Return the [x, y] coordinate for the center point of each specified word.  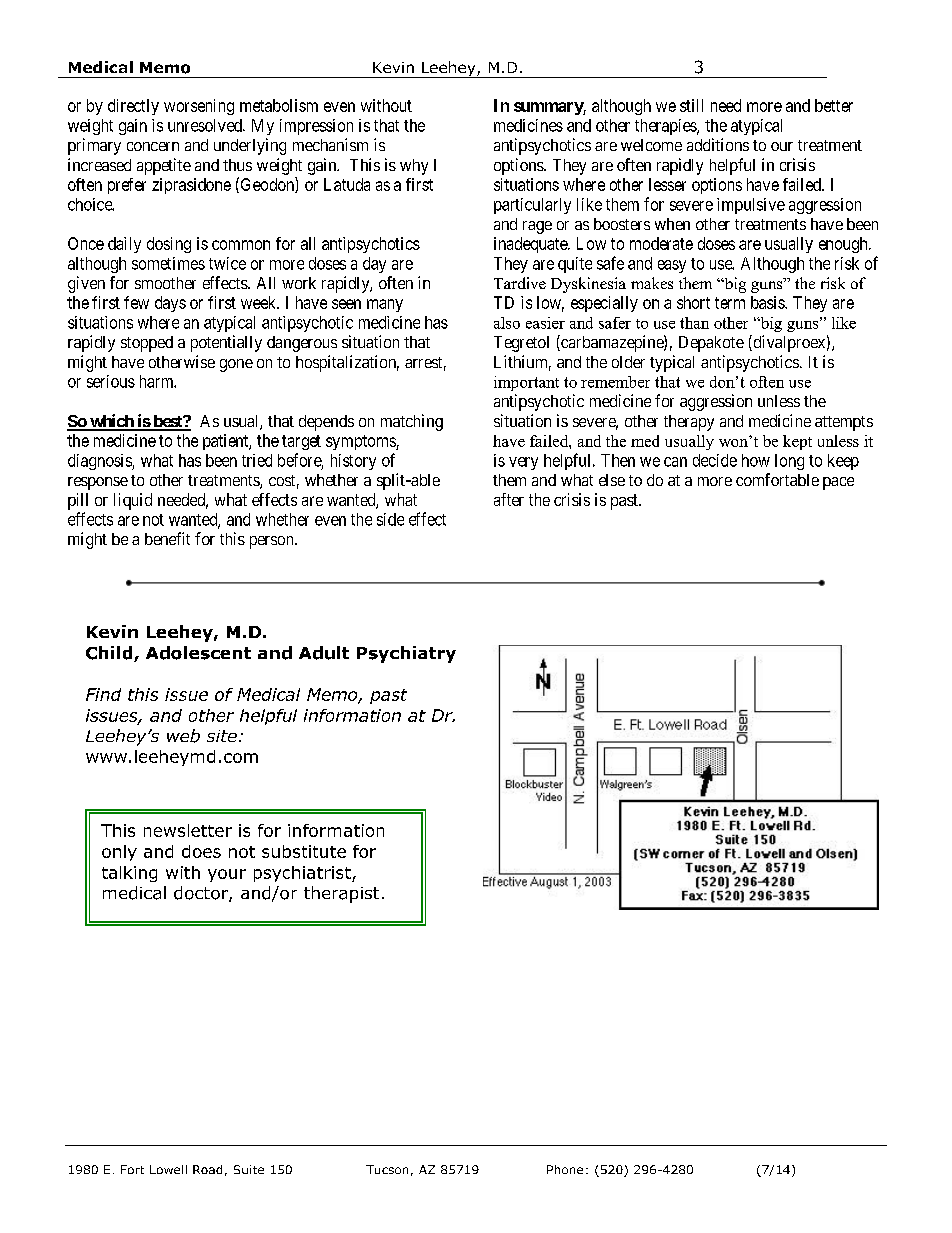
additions [718, 144]
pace [838, 483]
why [414, 167]
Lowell [168, 1169]
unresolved [206, 125]
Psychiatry [406, 654]
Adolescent [198, 653]
